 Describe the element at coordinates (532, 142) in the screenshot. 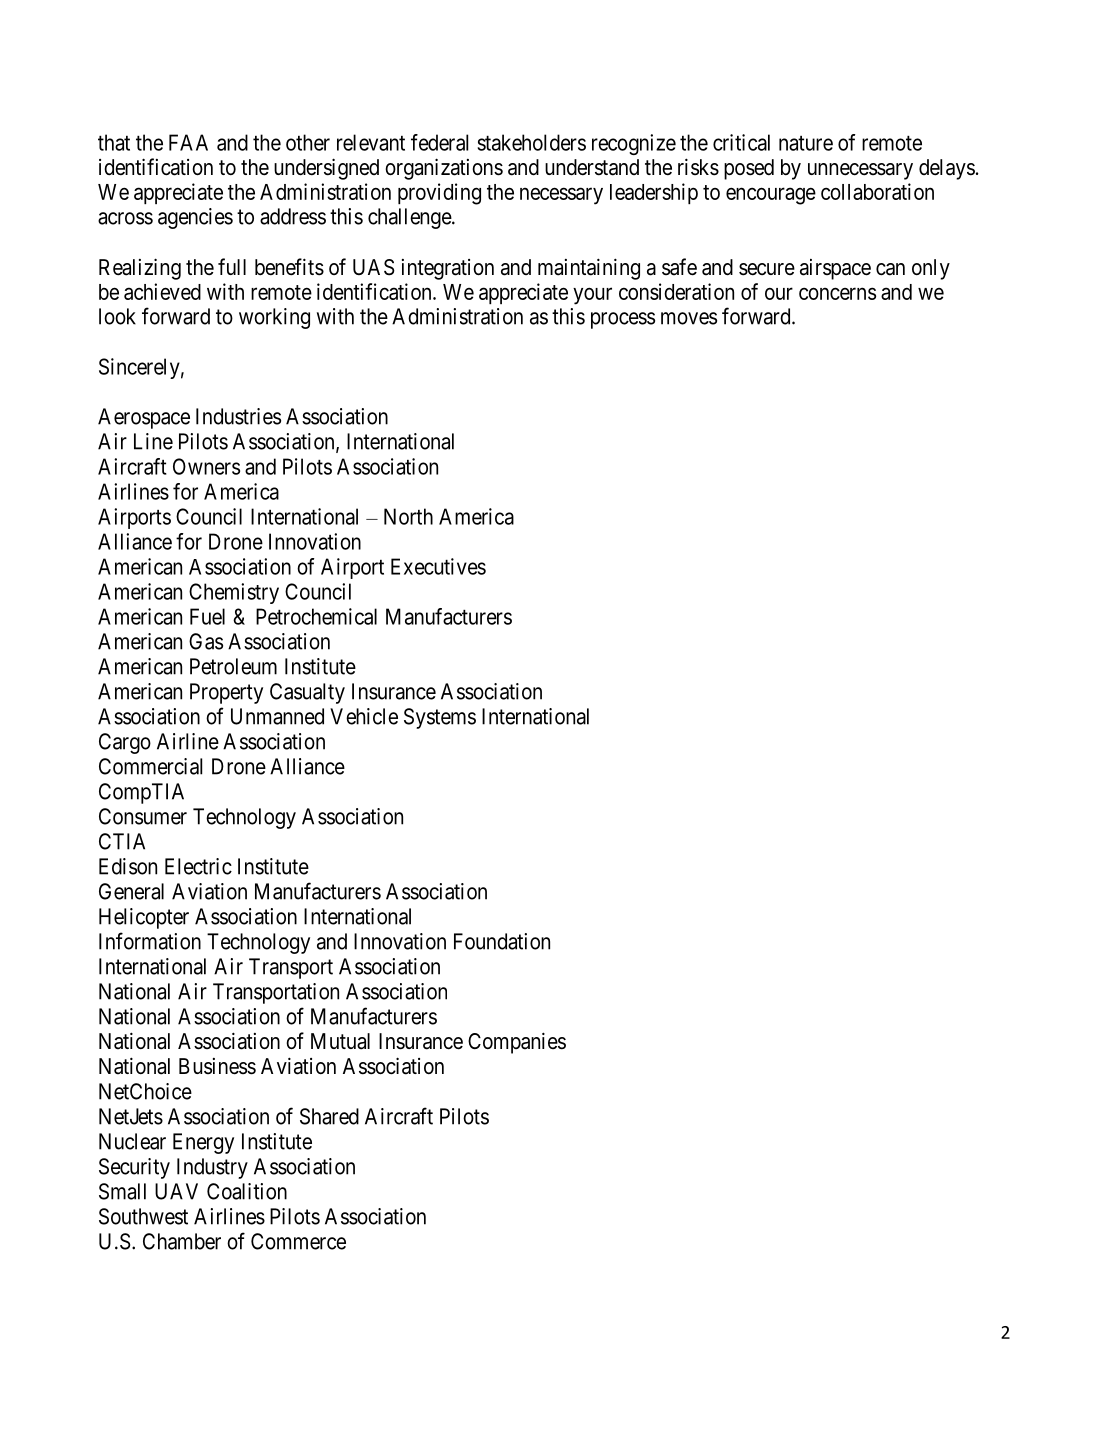

I see `stakeholders` at that location.
